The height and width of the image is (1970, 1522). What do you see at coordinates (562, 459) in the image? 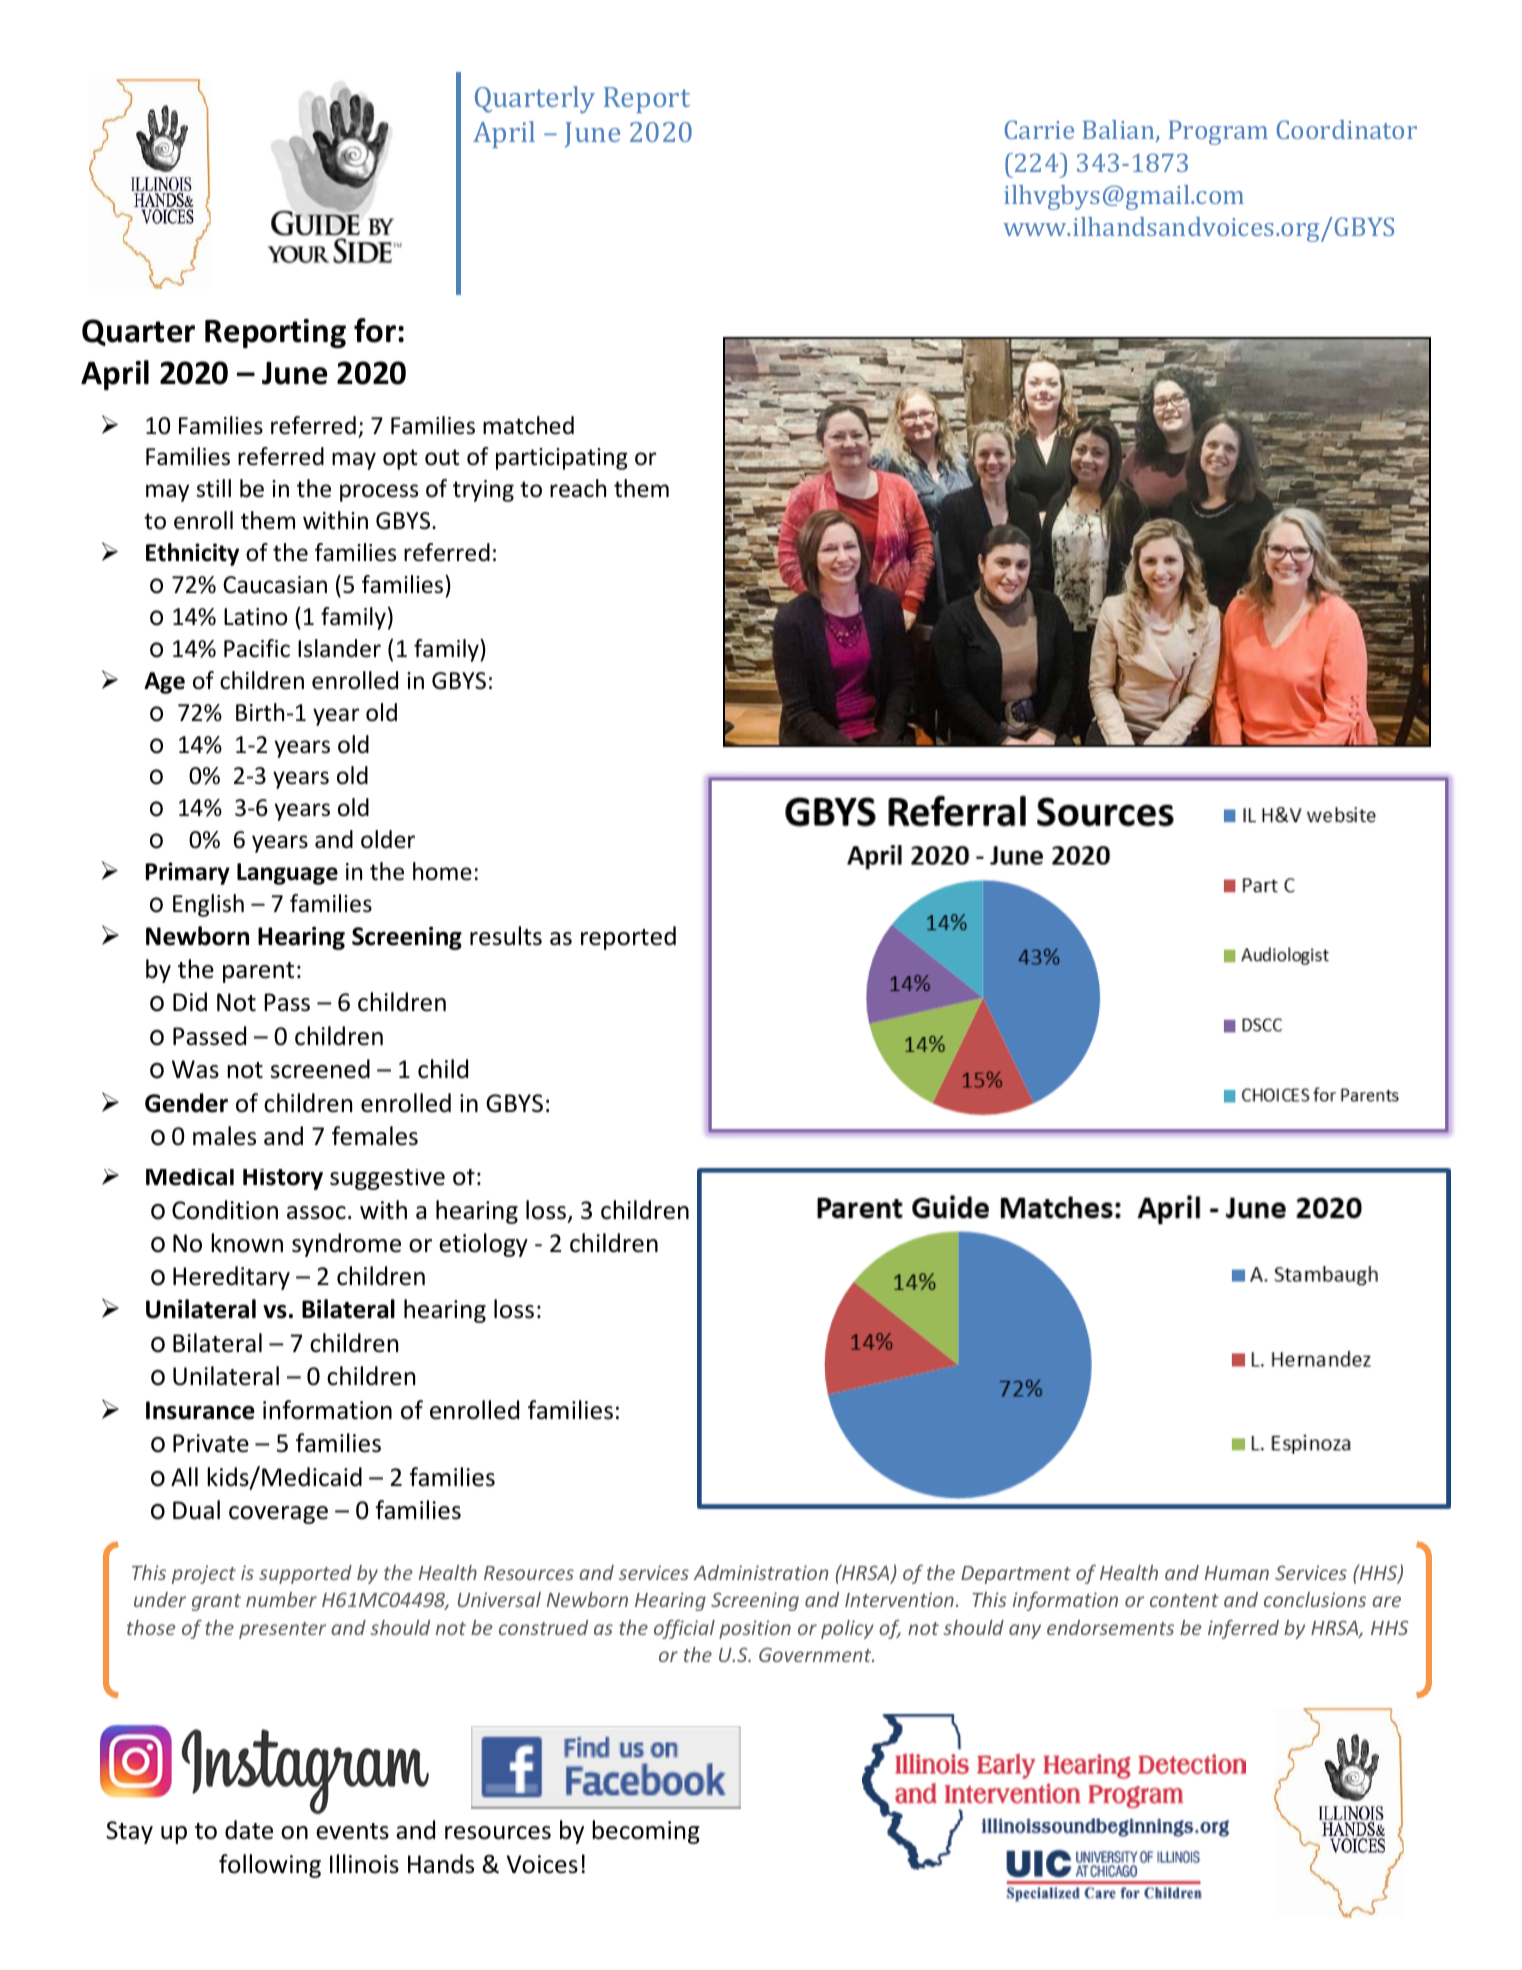
I see `participating` at bounding box center [562, 459].
